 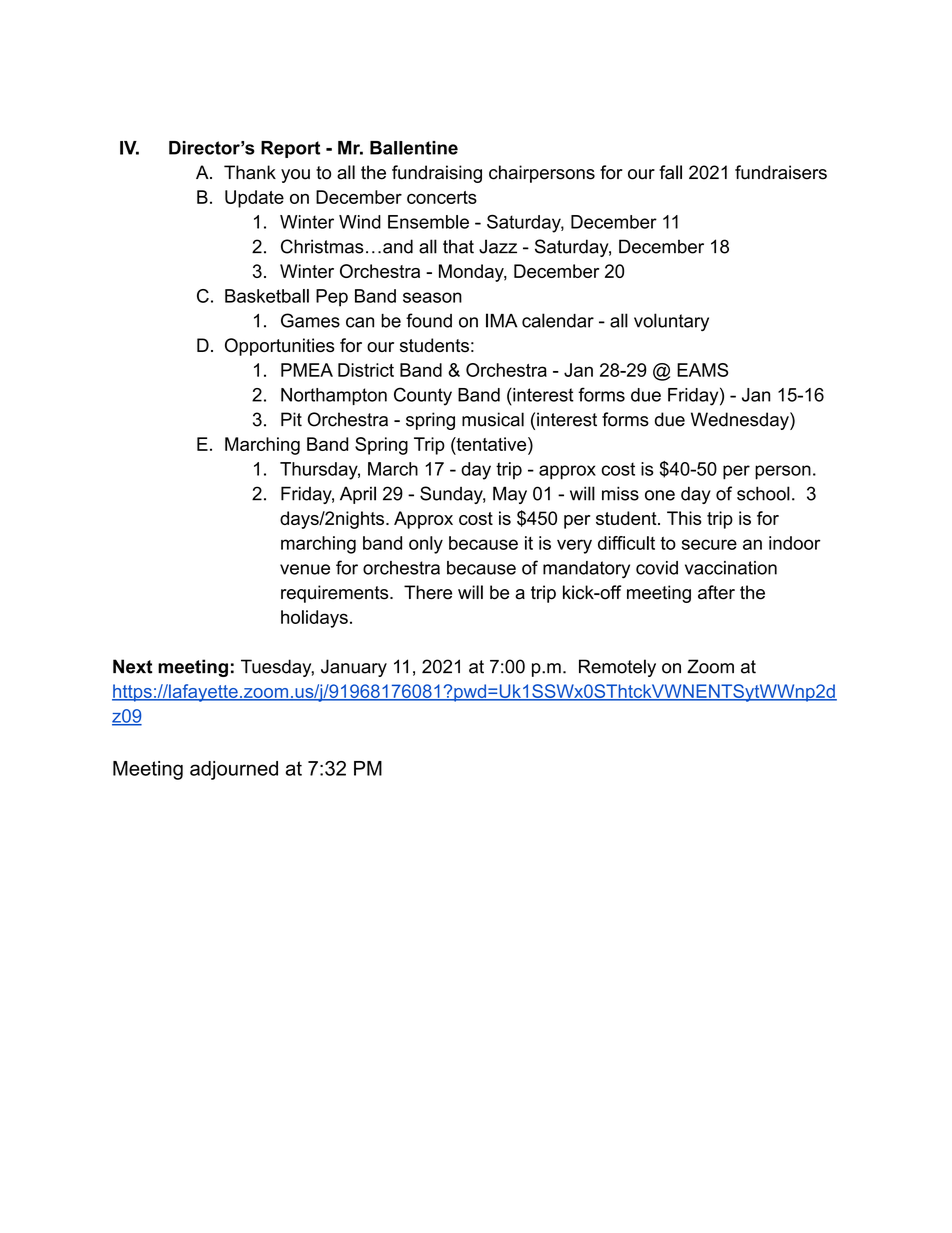 What do you see at coordinates (354, 668) in the document?
I see `January` at bounding box center [354, 668].
